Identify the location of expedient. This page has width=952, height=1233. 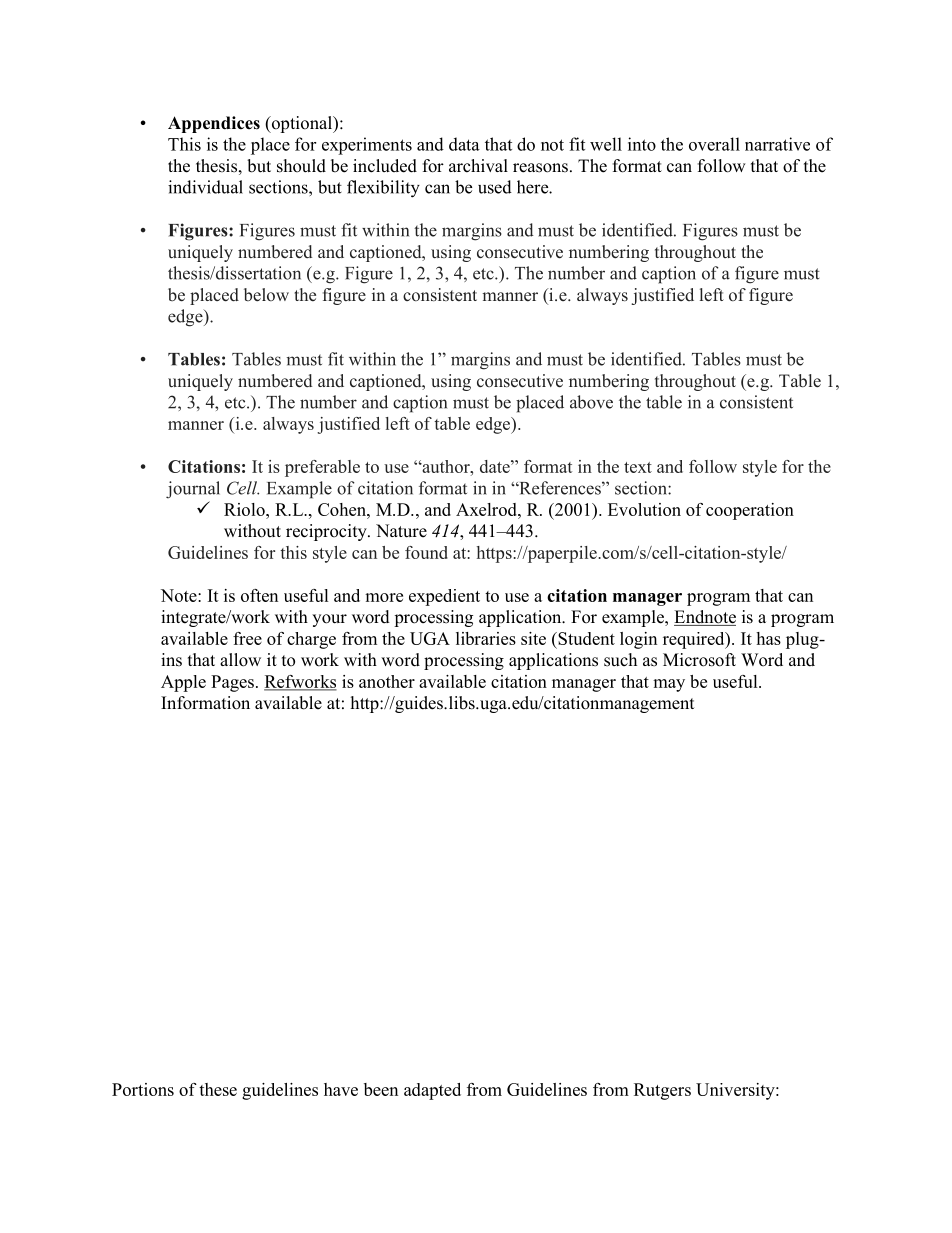
(444, 597).
